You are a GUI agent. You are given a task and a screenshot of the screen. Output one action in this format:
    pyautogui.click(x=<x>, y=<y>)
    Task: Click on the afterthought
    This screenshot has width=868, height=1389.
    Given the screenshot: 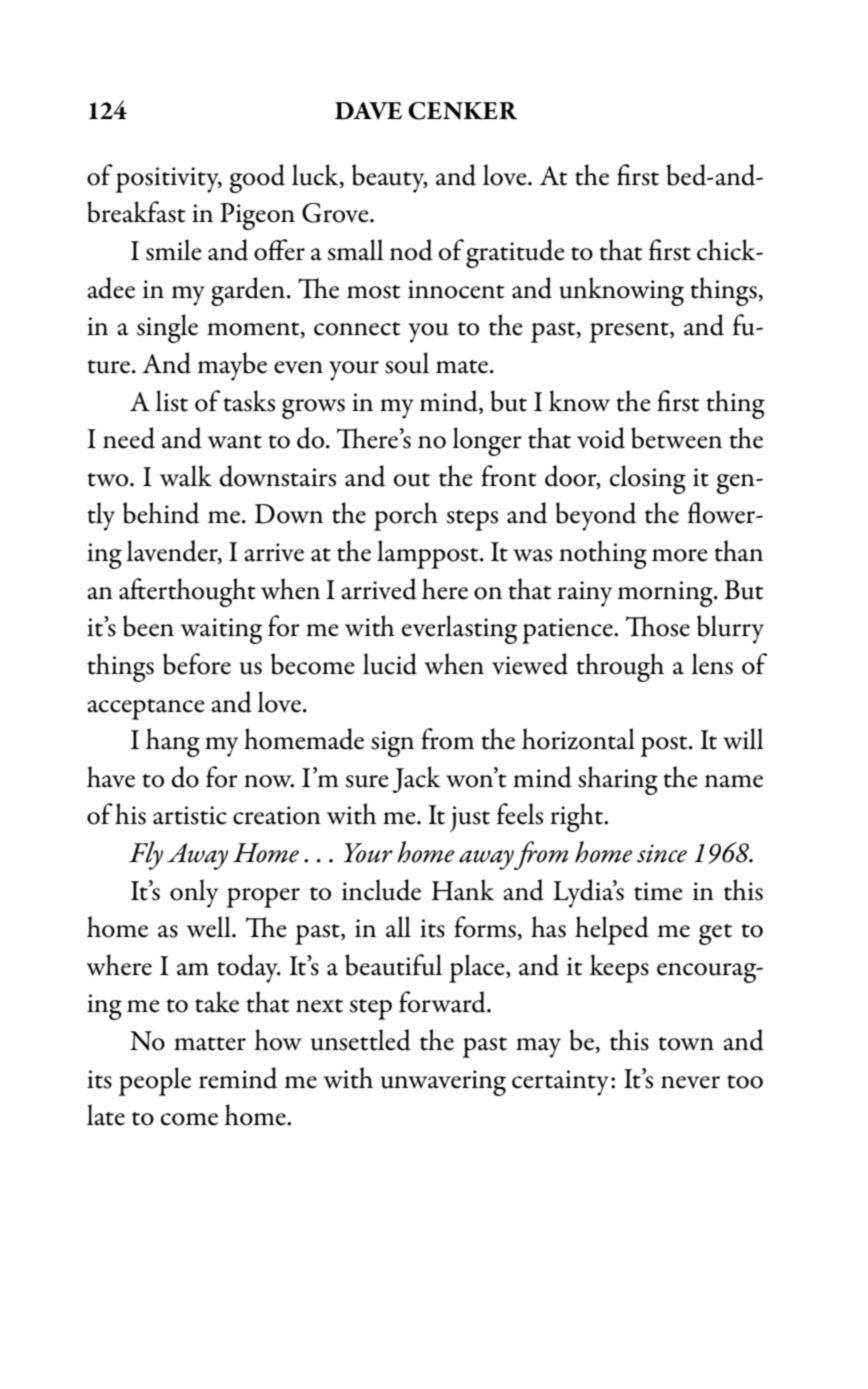 What is the action you would take?
    pyautogui.click(x=187, y=592)
